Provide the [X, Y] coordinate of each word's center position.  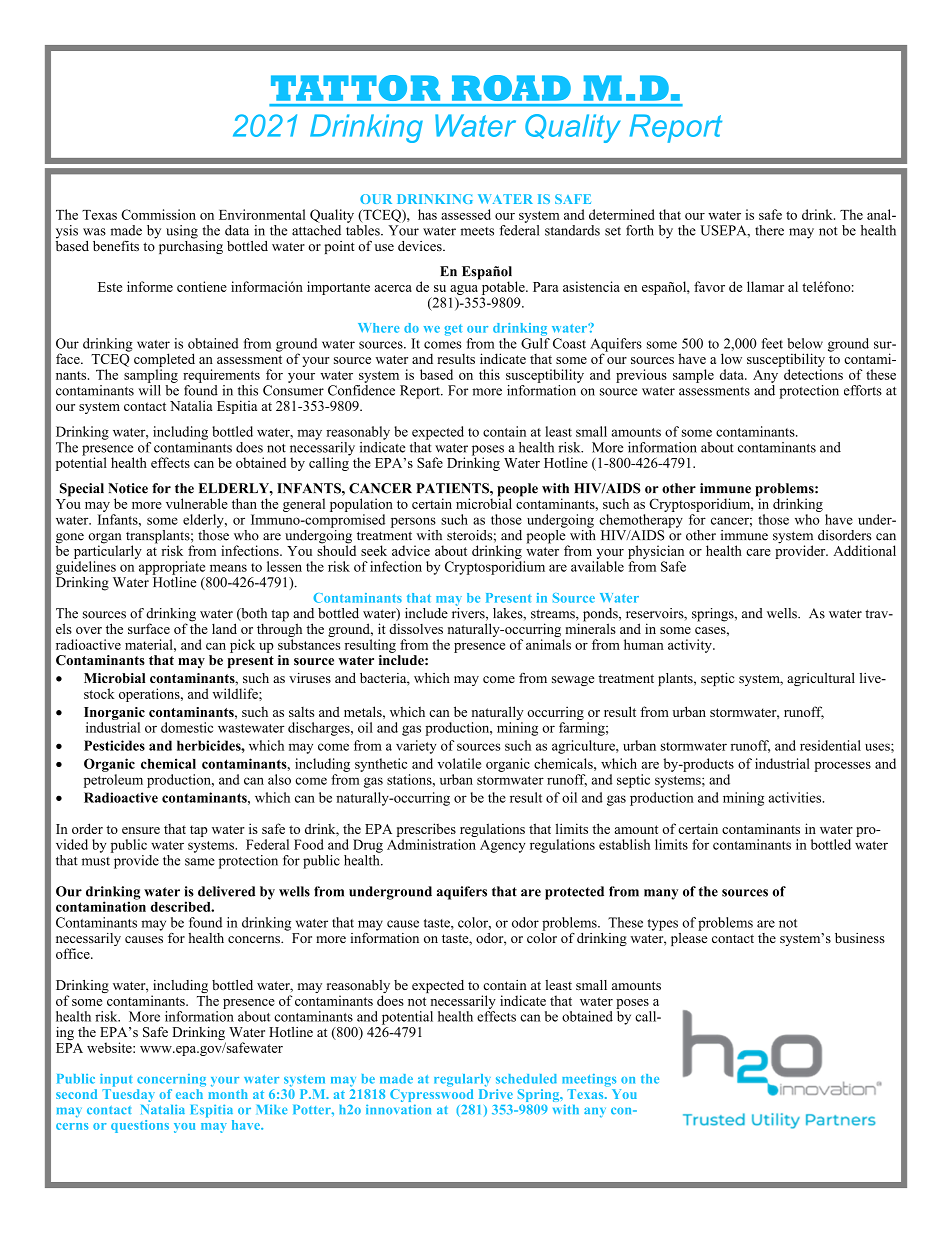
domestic [187, 727]
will [149, 390]
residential [830, 745]
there [769, 230]
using [182, 232]
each [189, 1094]
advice [411, 550]
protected [574, 893]
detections [813, 374]
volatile [459, 763]
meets [477, 231]
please [689, 938]
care [758, 552]
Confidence [361, 390]
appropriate [172, 568]
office [74, 953]
